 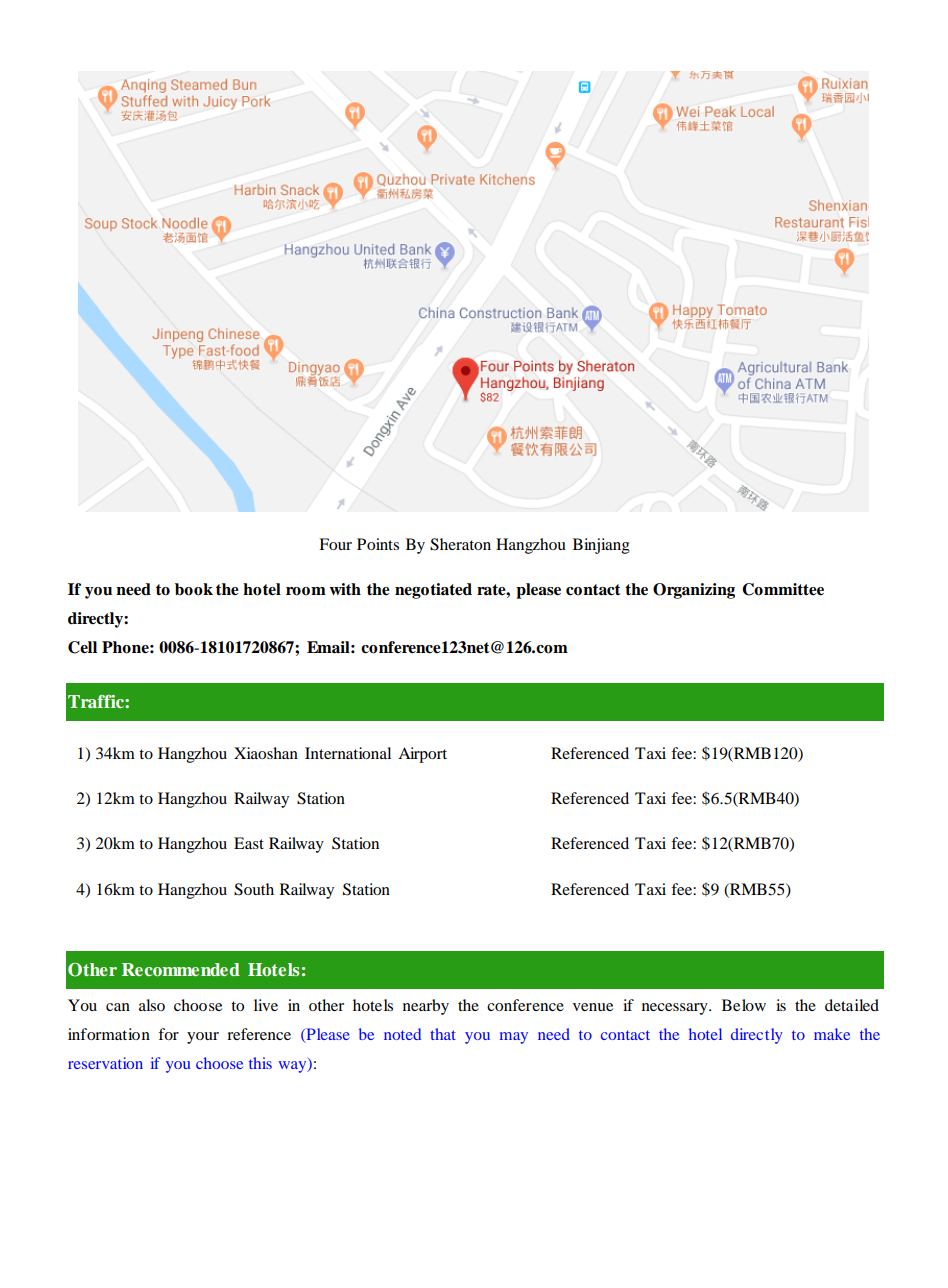 What do you see at coordinates (460, 544) in the screenshot?
I see `Sheraton` at bounding box center [460, 544].
